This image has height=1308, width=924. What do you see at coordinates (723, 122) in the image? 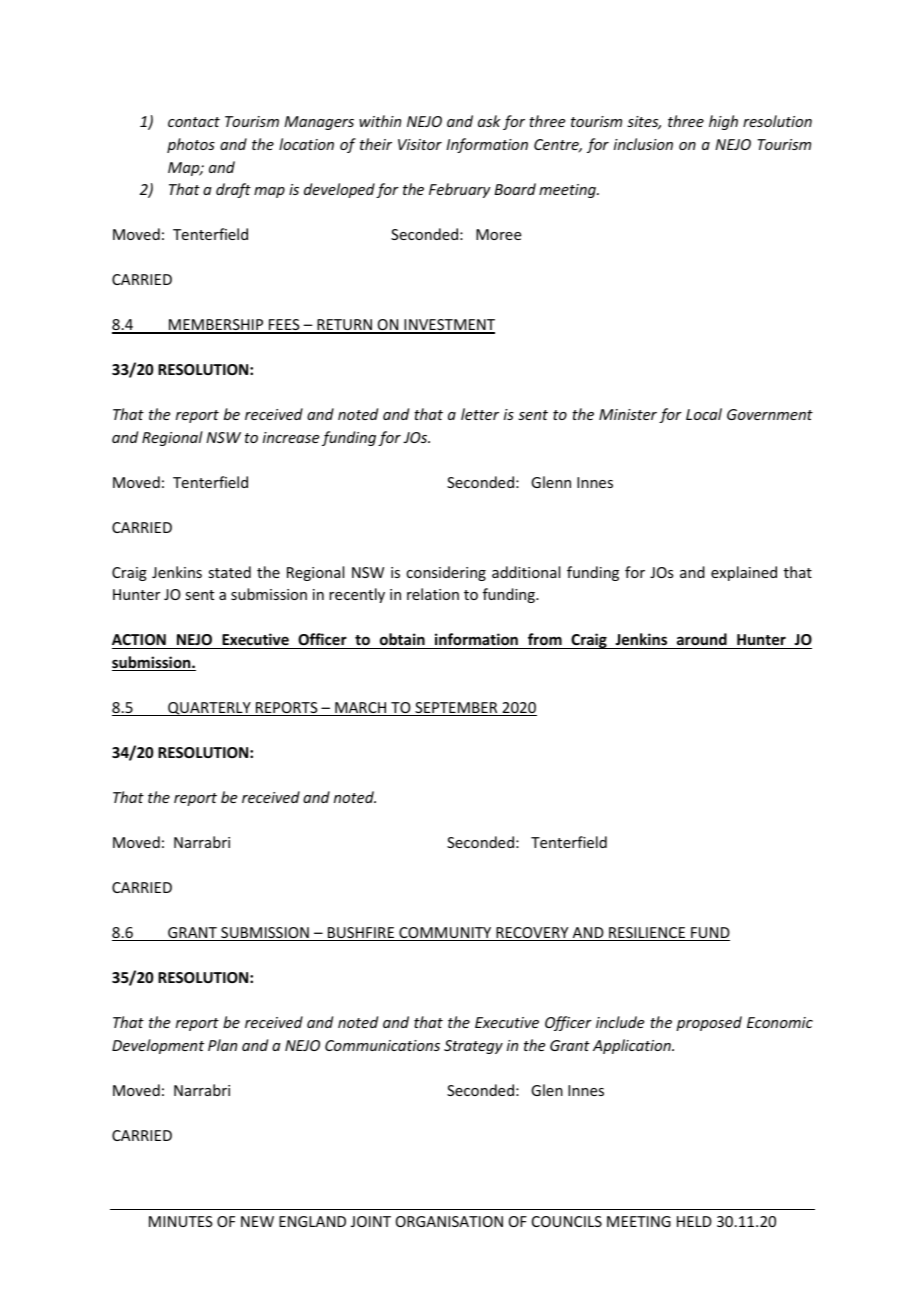
I see `high` at bounding box center [723, 122].
